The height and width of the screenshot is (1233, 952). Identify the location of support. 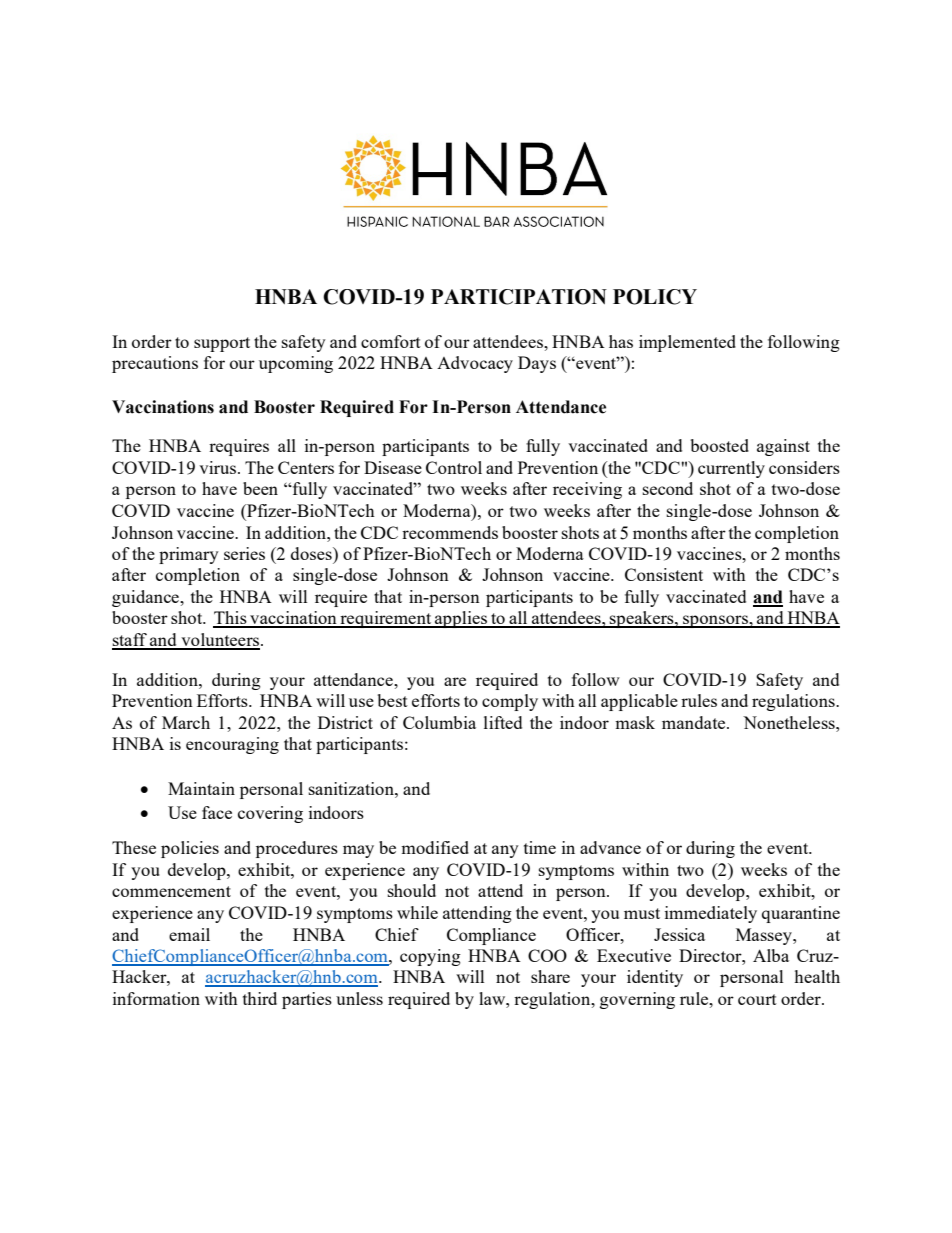
(222, 344).
